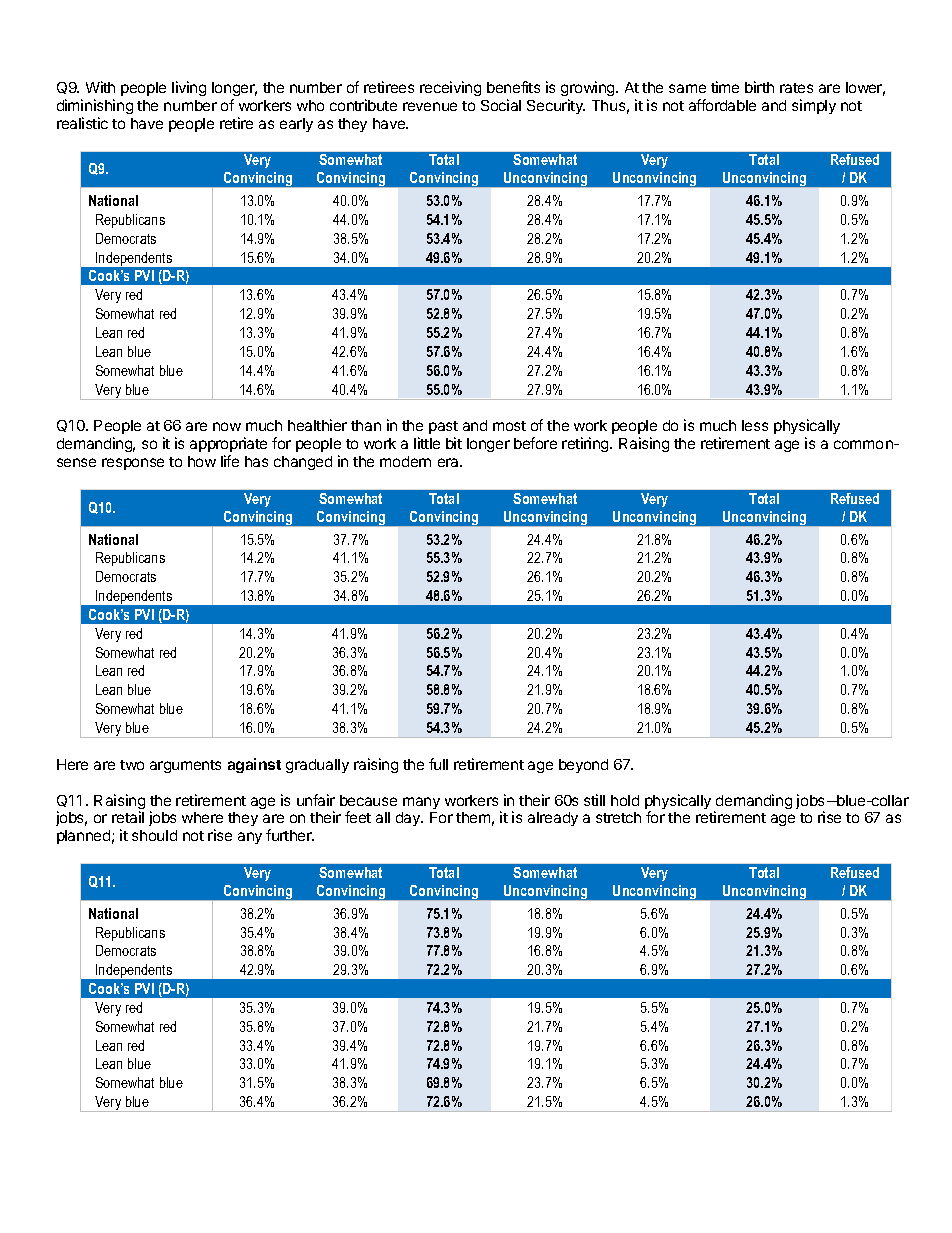  I want to click on living, so click(189, 88).
